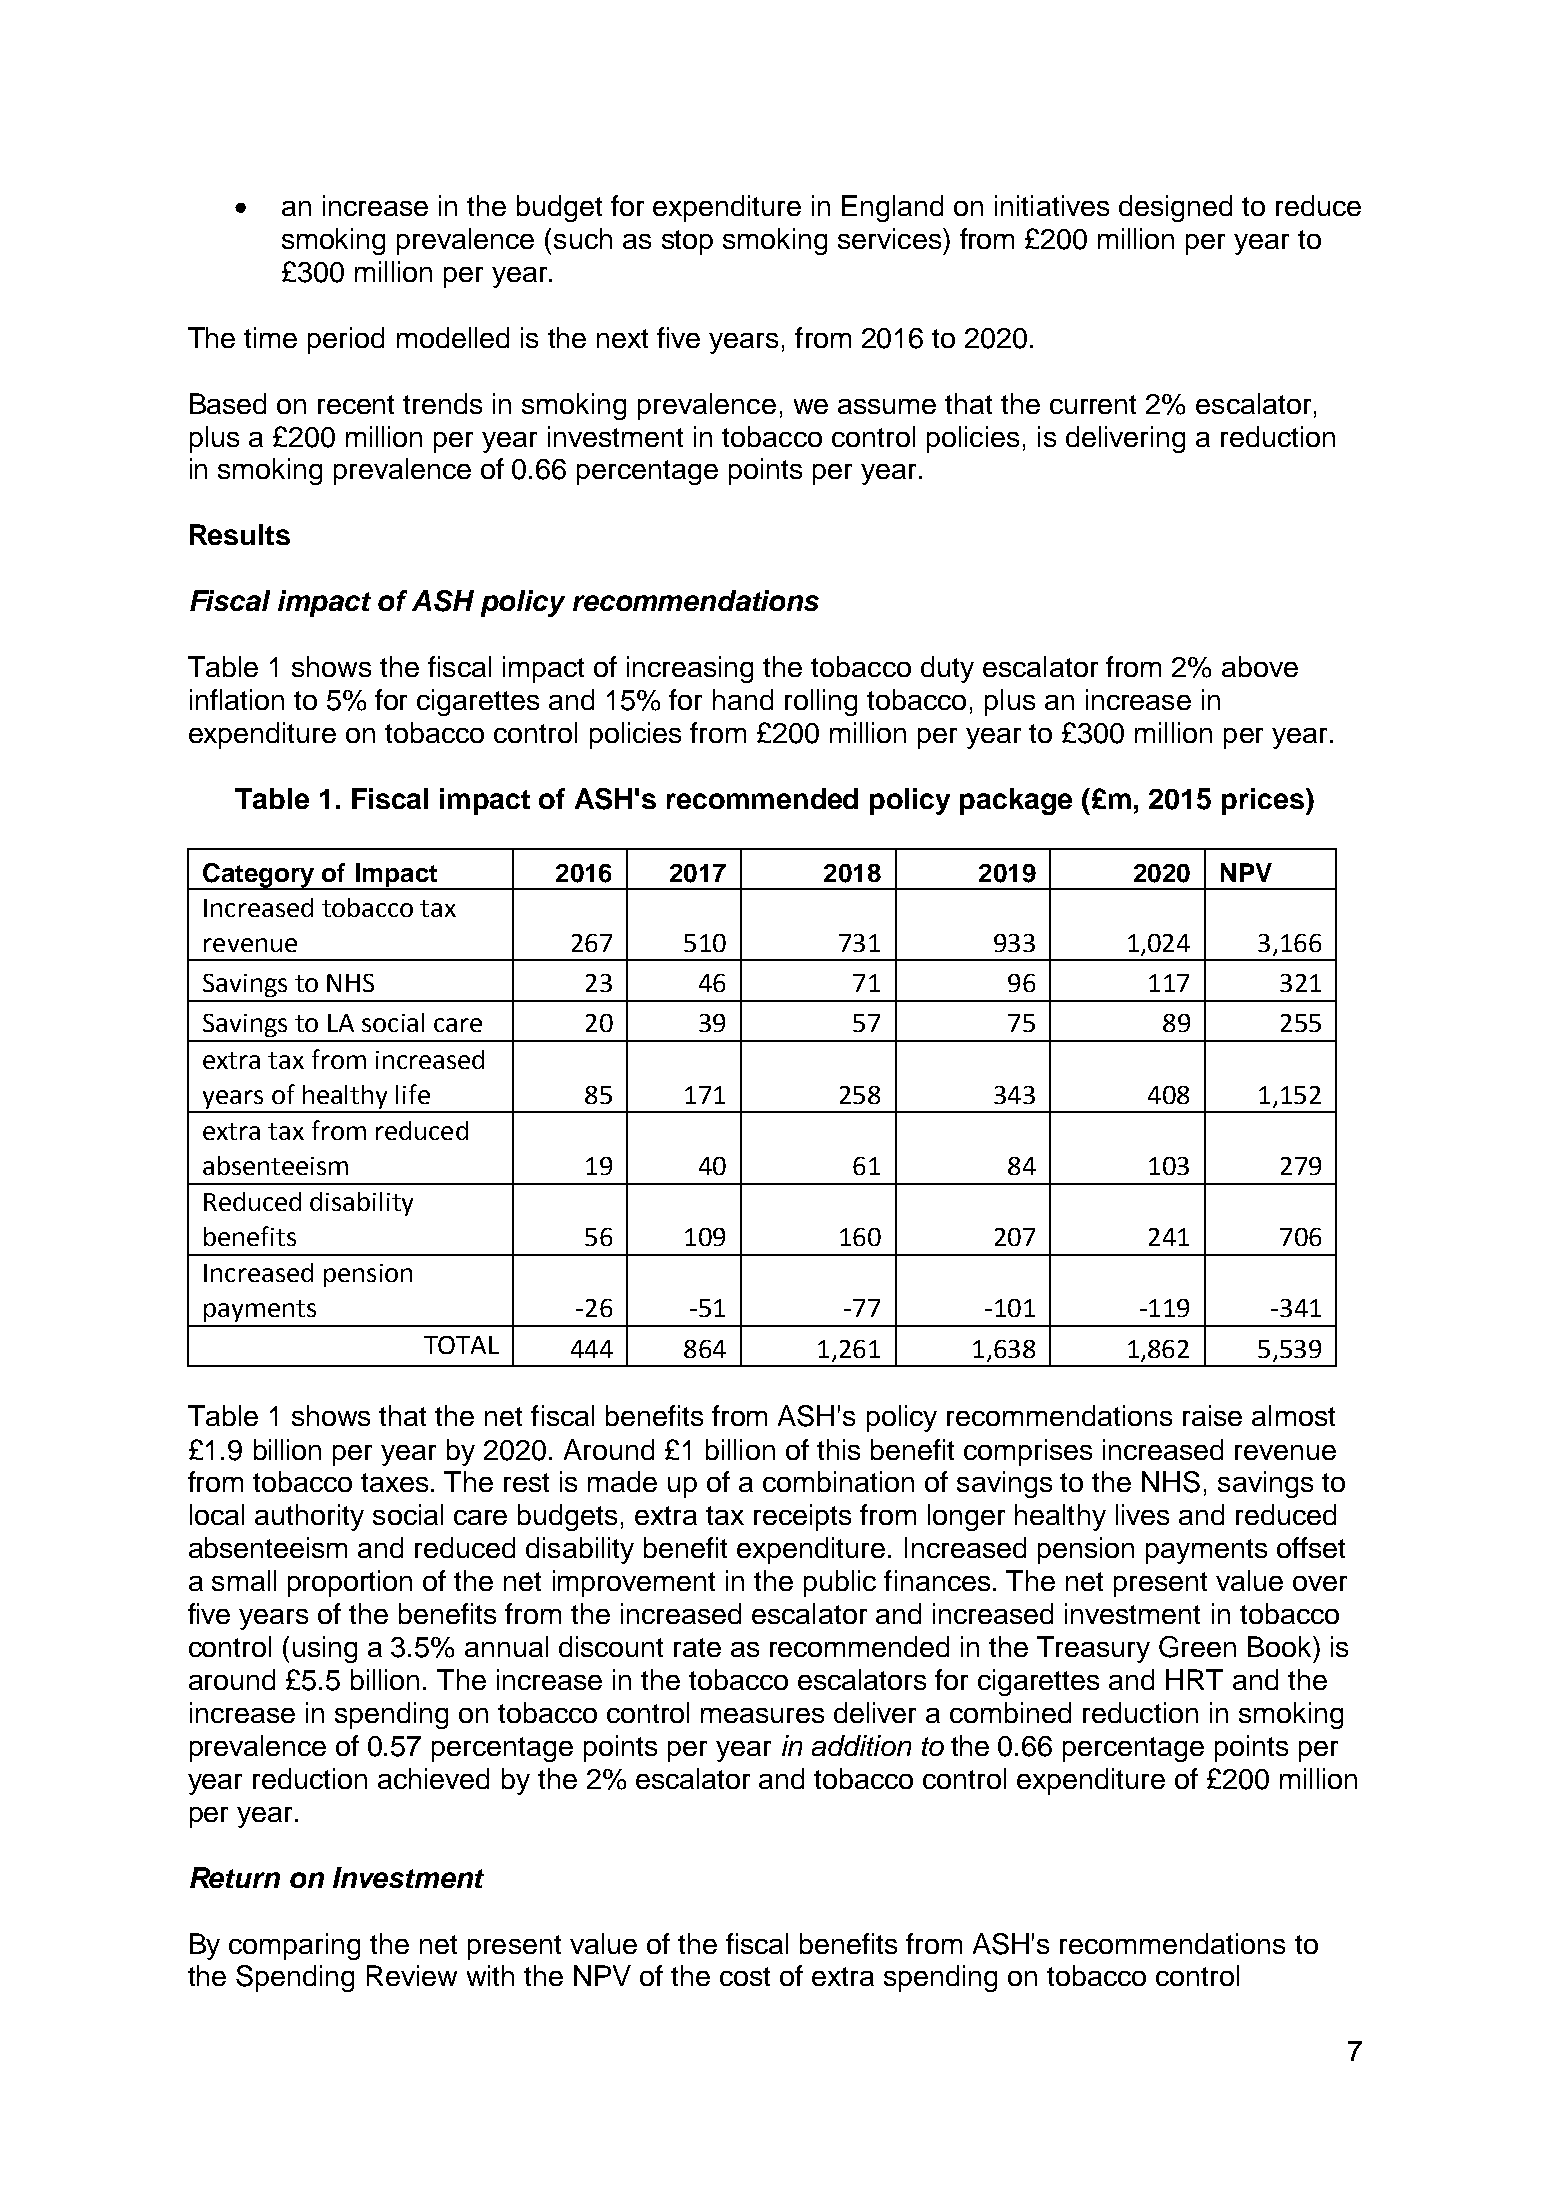 This screenshot has width=1550, height=2192. What do you see at coordinates (687, 242) in the screenshot?
I see `stop` at bounding box center [687, 242].
